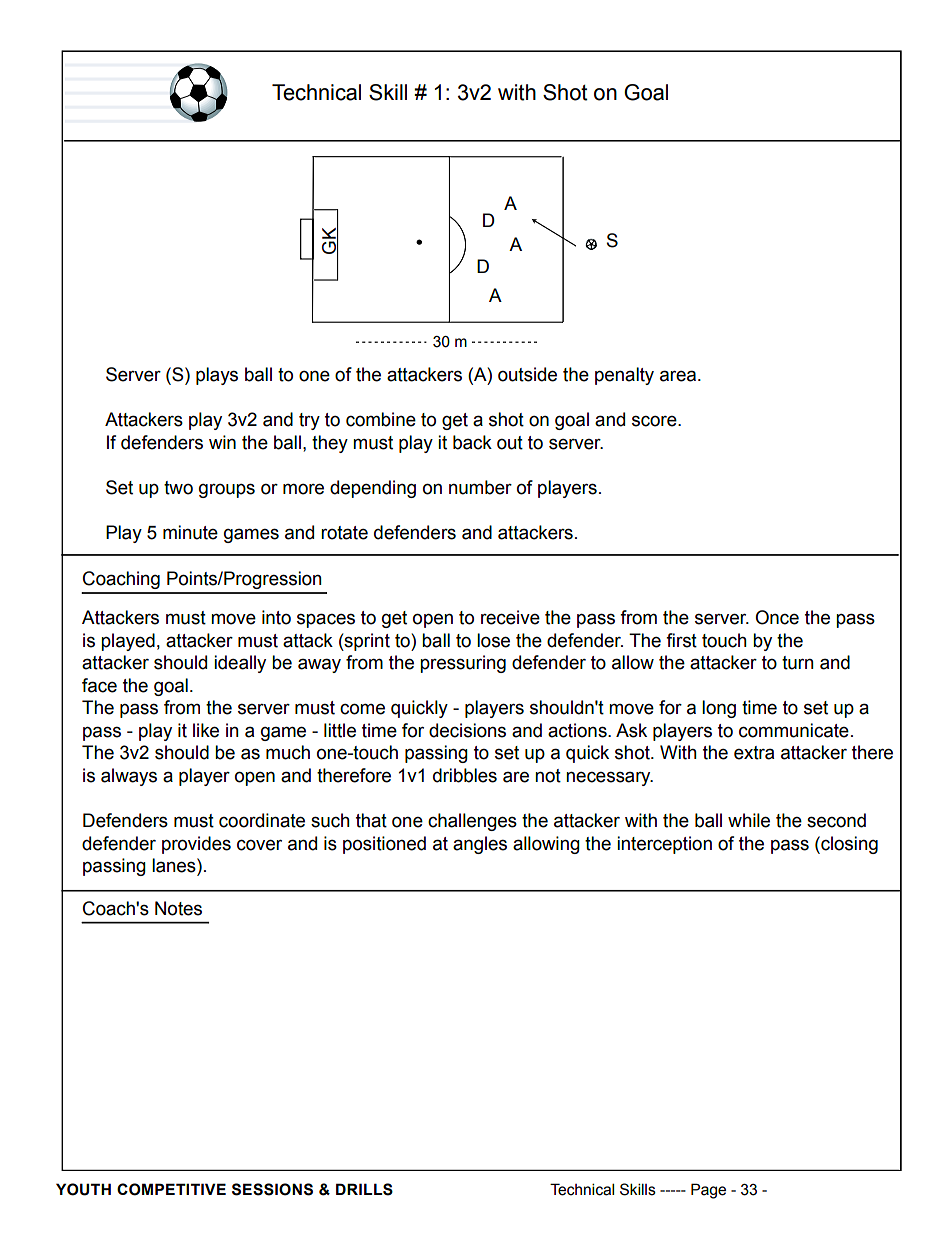 This page has height=1233, width=952. What do you see at coordinates (510, 617) in the page?
I see `receive` at bounding box center [510, 617].
